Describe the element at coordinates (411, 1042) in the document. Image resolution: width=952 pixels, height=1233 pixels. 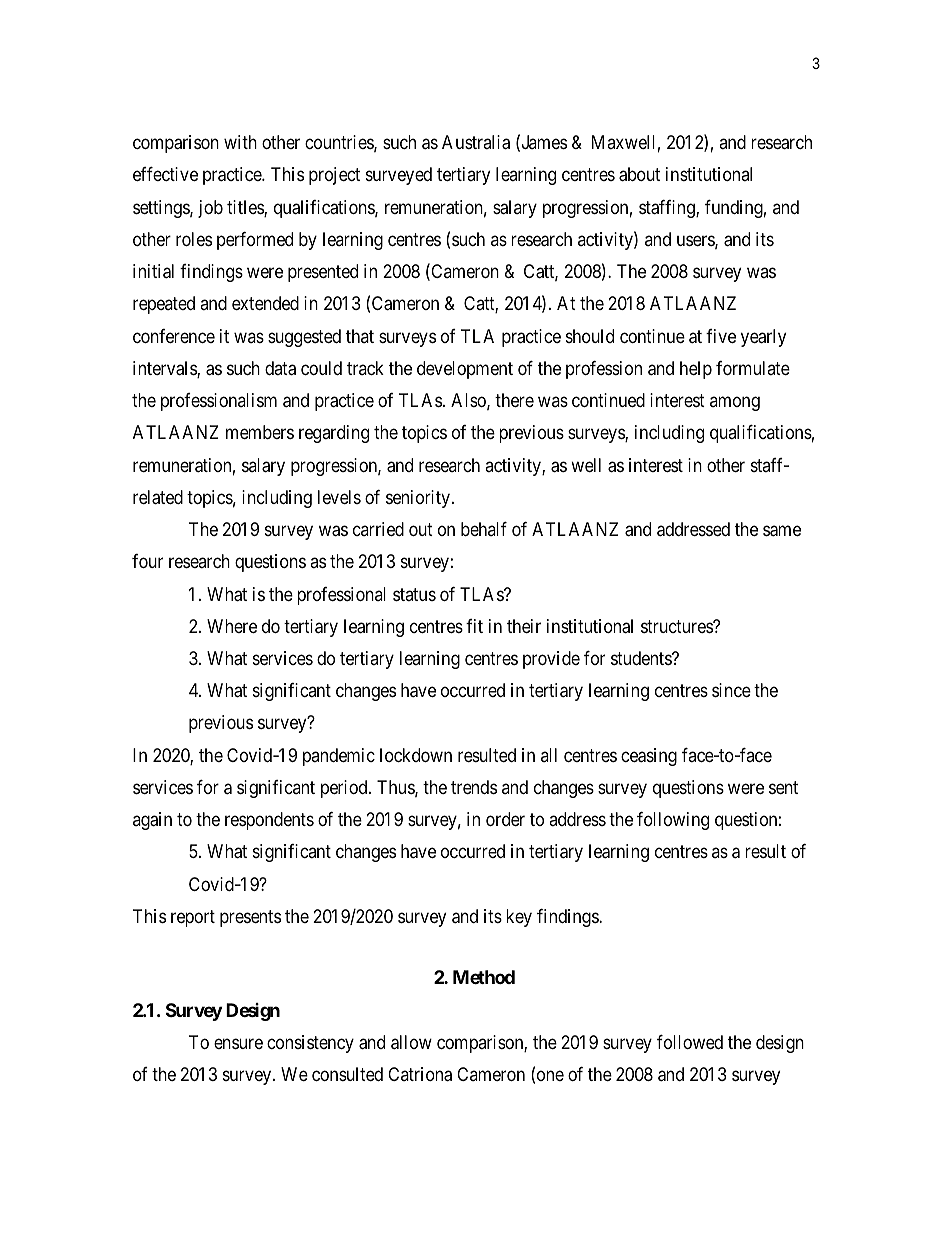
I see `allow` at that location.
